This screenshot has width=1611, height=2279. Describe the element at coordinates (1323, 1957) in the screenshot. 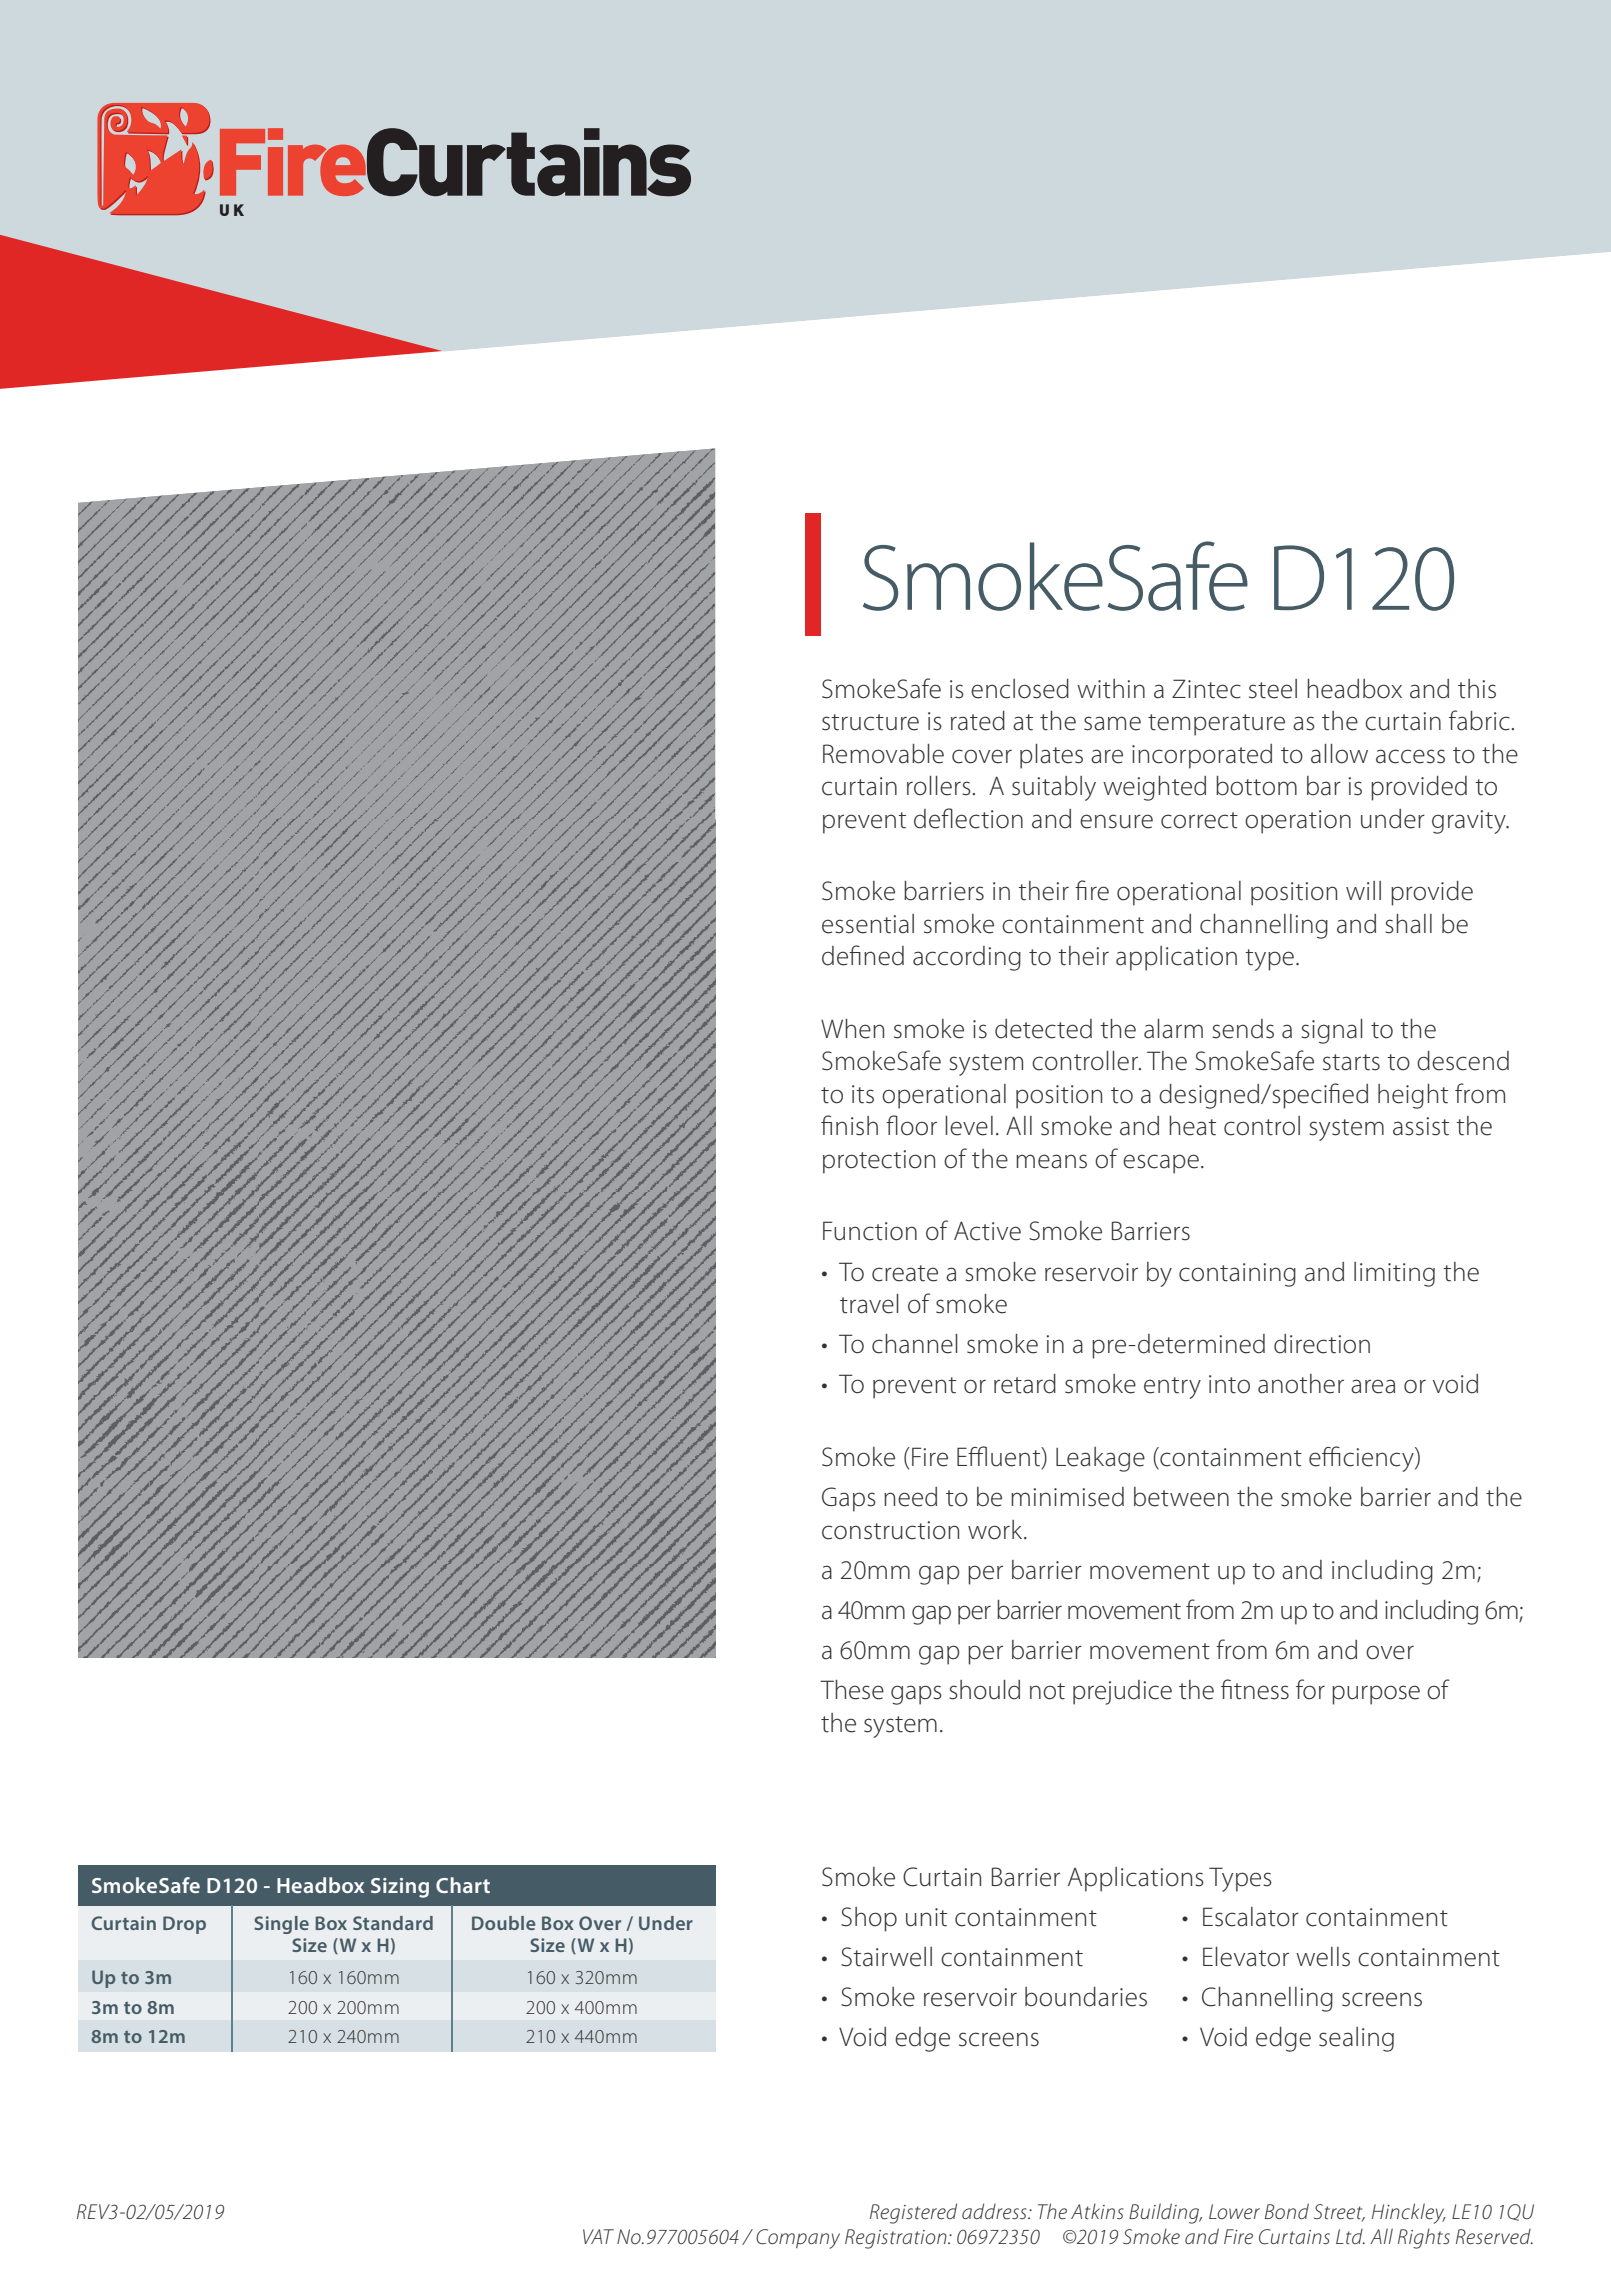

I see `wells` at that location.
